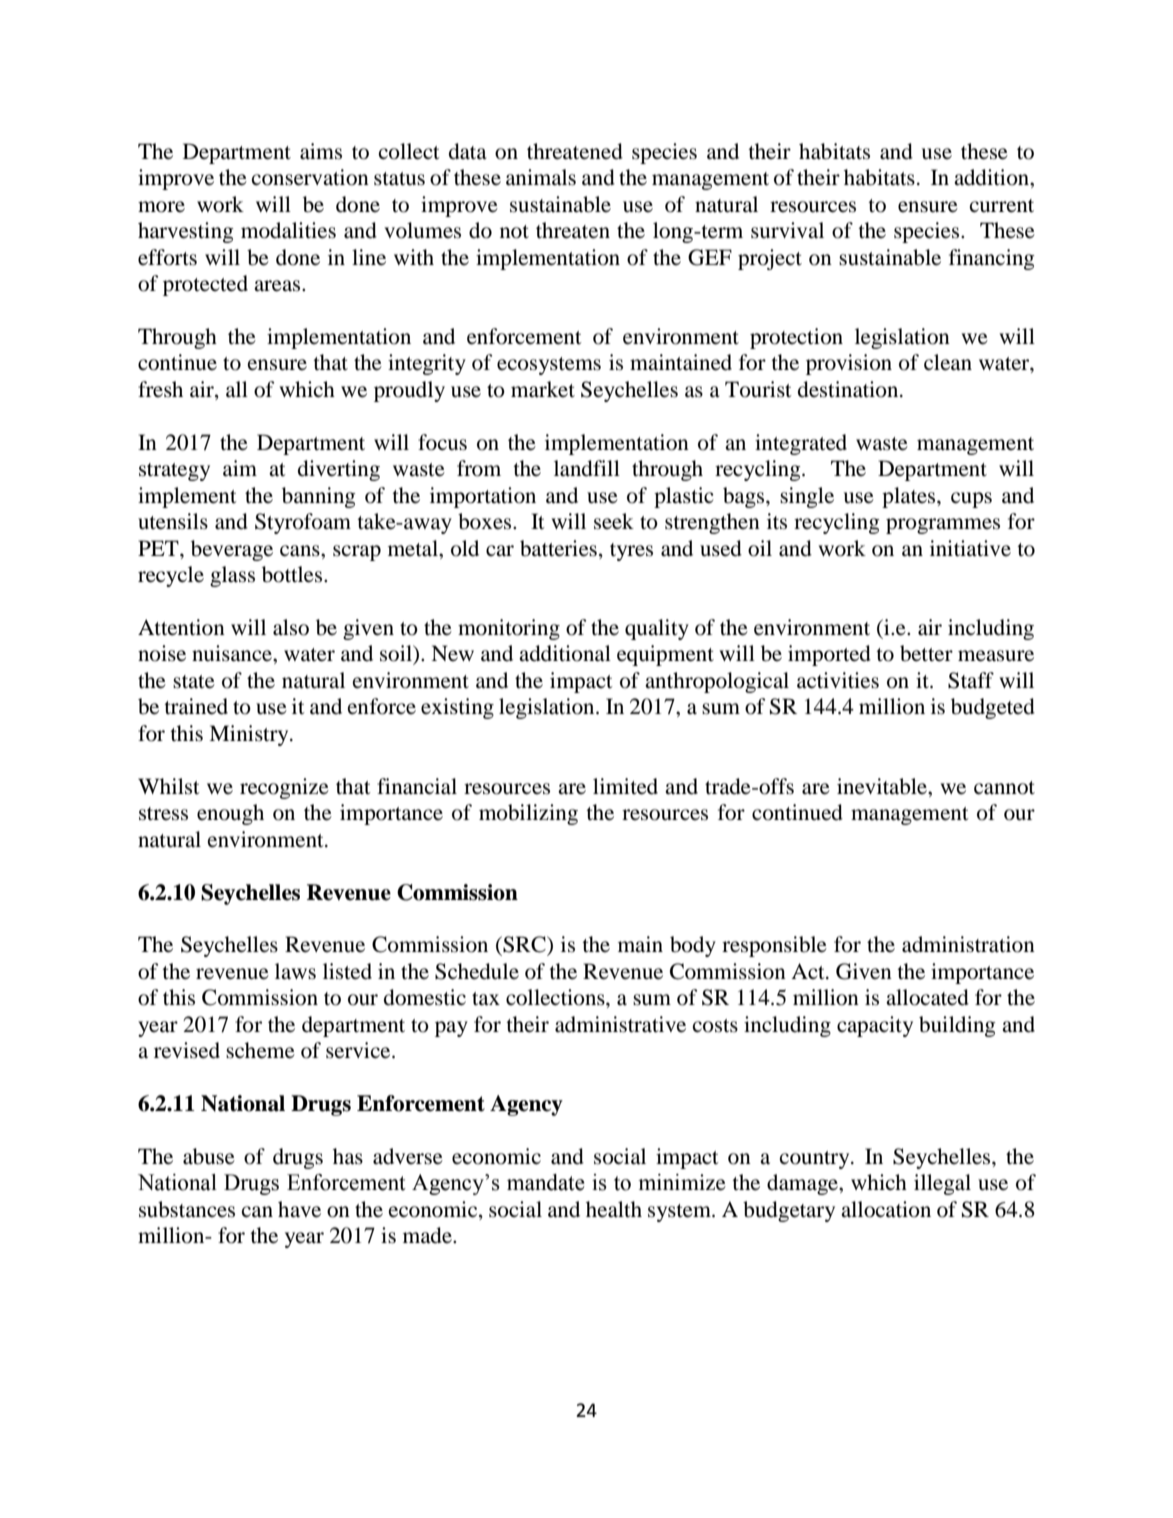  What do you see at coordinates (1002, 206) in the screenshot?
I see `current` at bounding box center [1002, 206].
